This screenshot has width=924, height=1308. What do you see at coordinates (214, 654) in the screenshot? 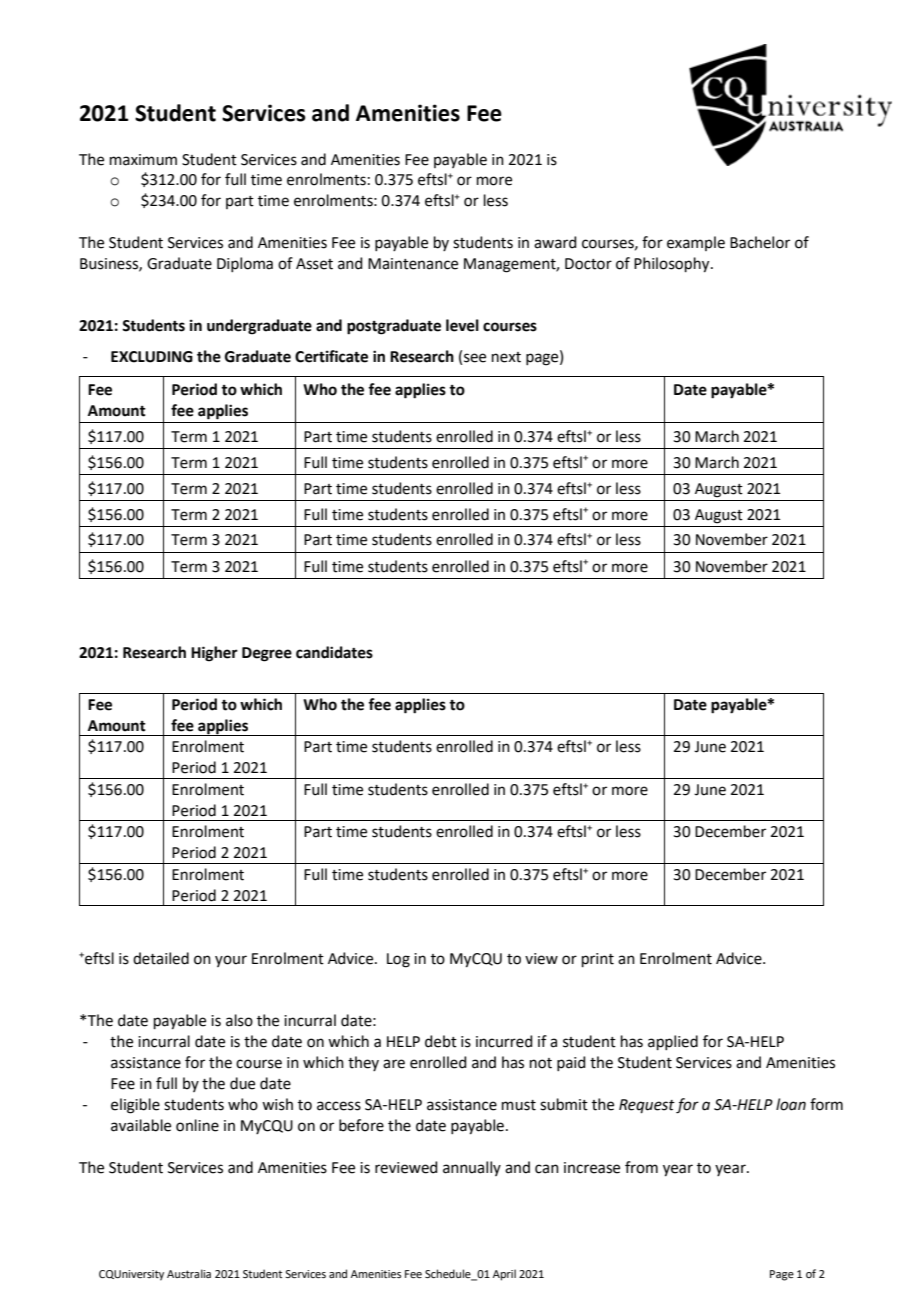
I see `Higher` at bounding box center [214, 654].
